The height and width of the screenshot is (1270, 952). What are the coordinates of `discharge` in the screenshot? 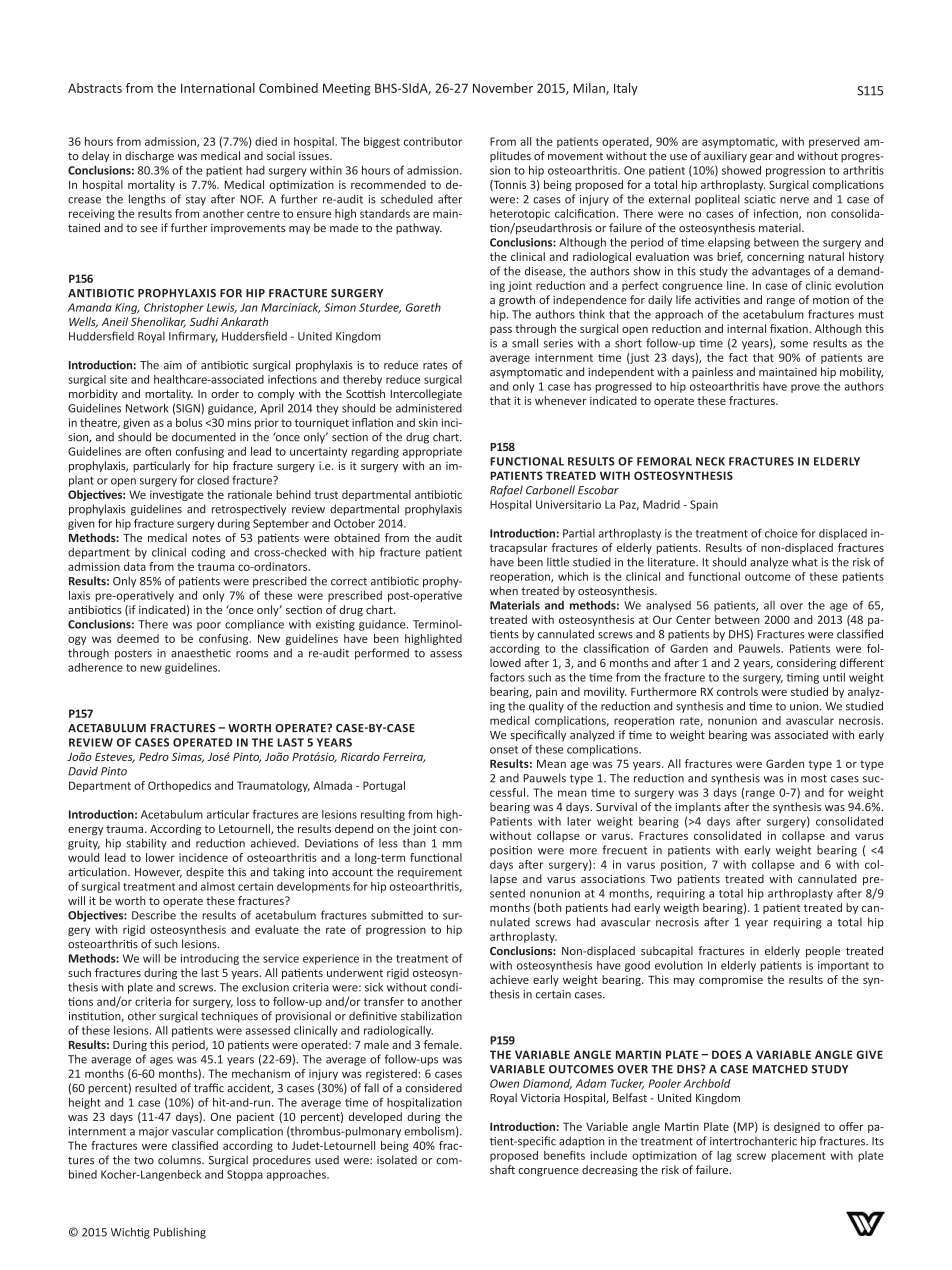 It's located at (149, 157).
